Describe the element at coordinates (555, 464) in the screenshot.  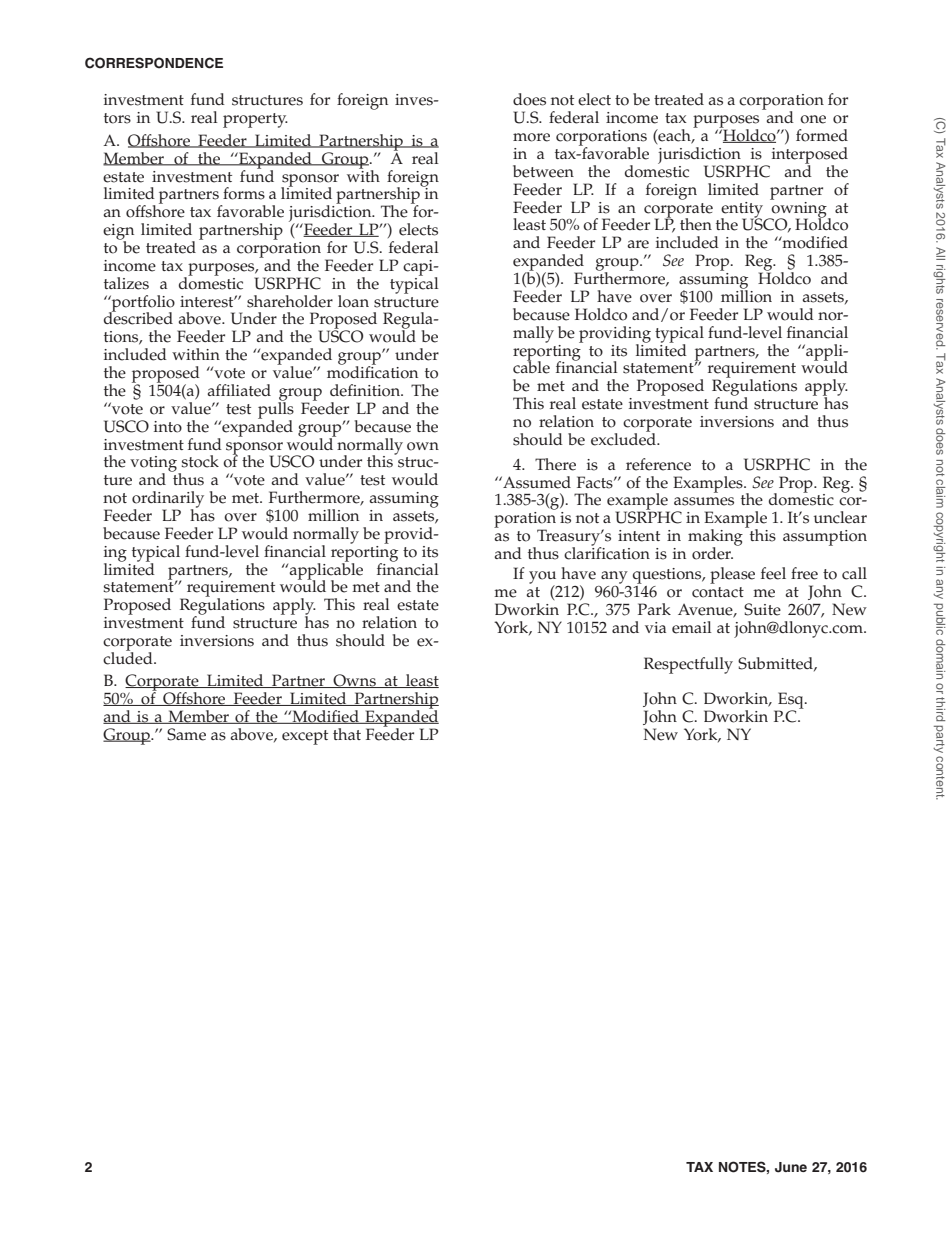
I see `There` at that location.
